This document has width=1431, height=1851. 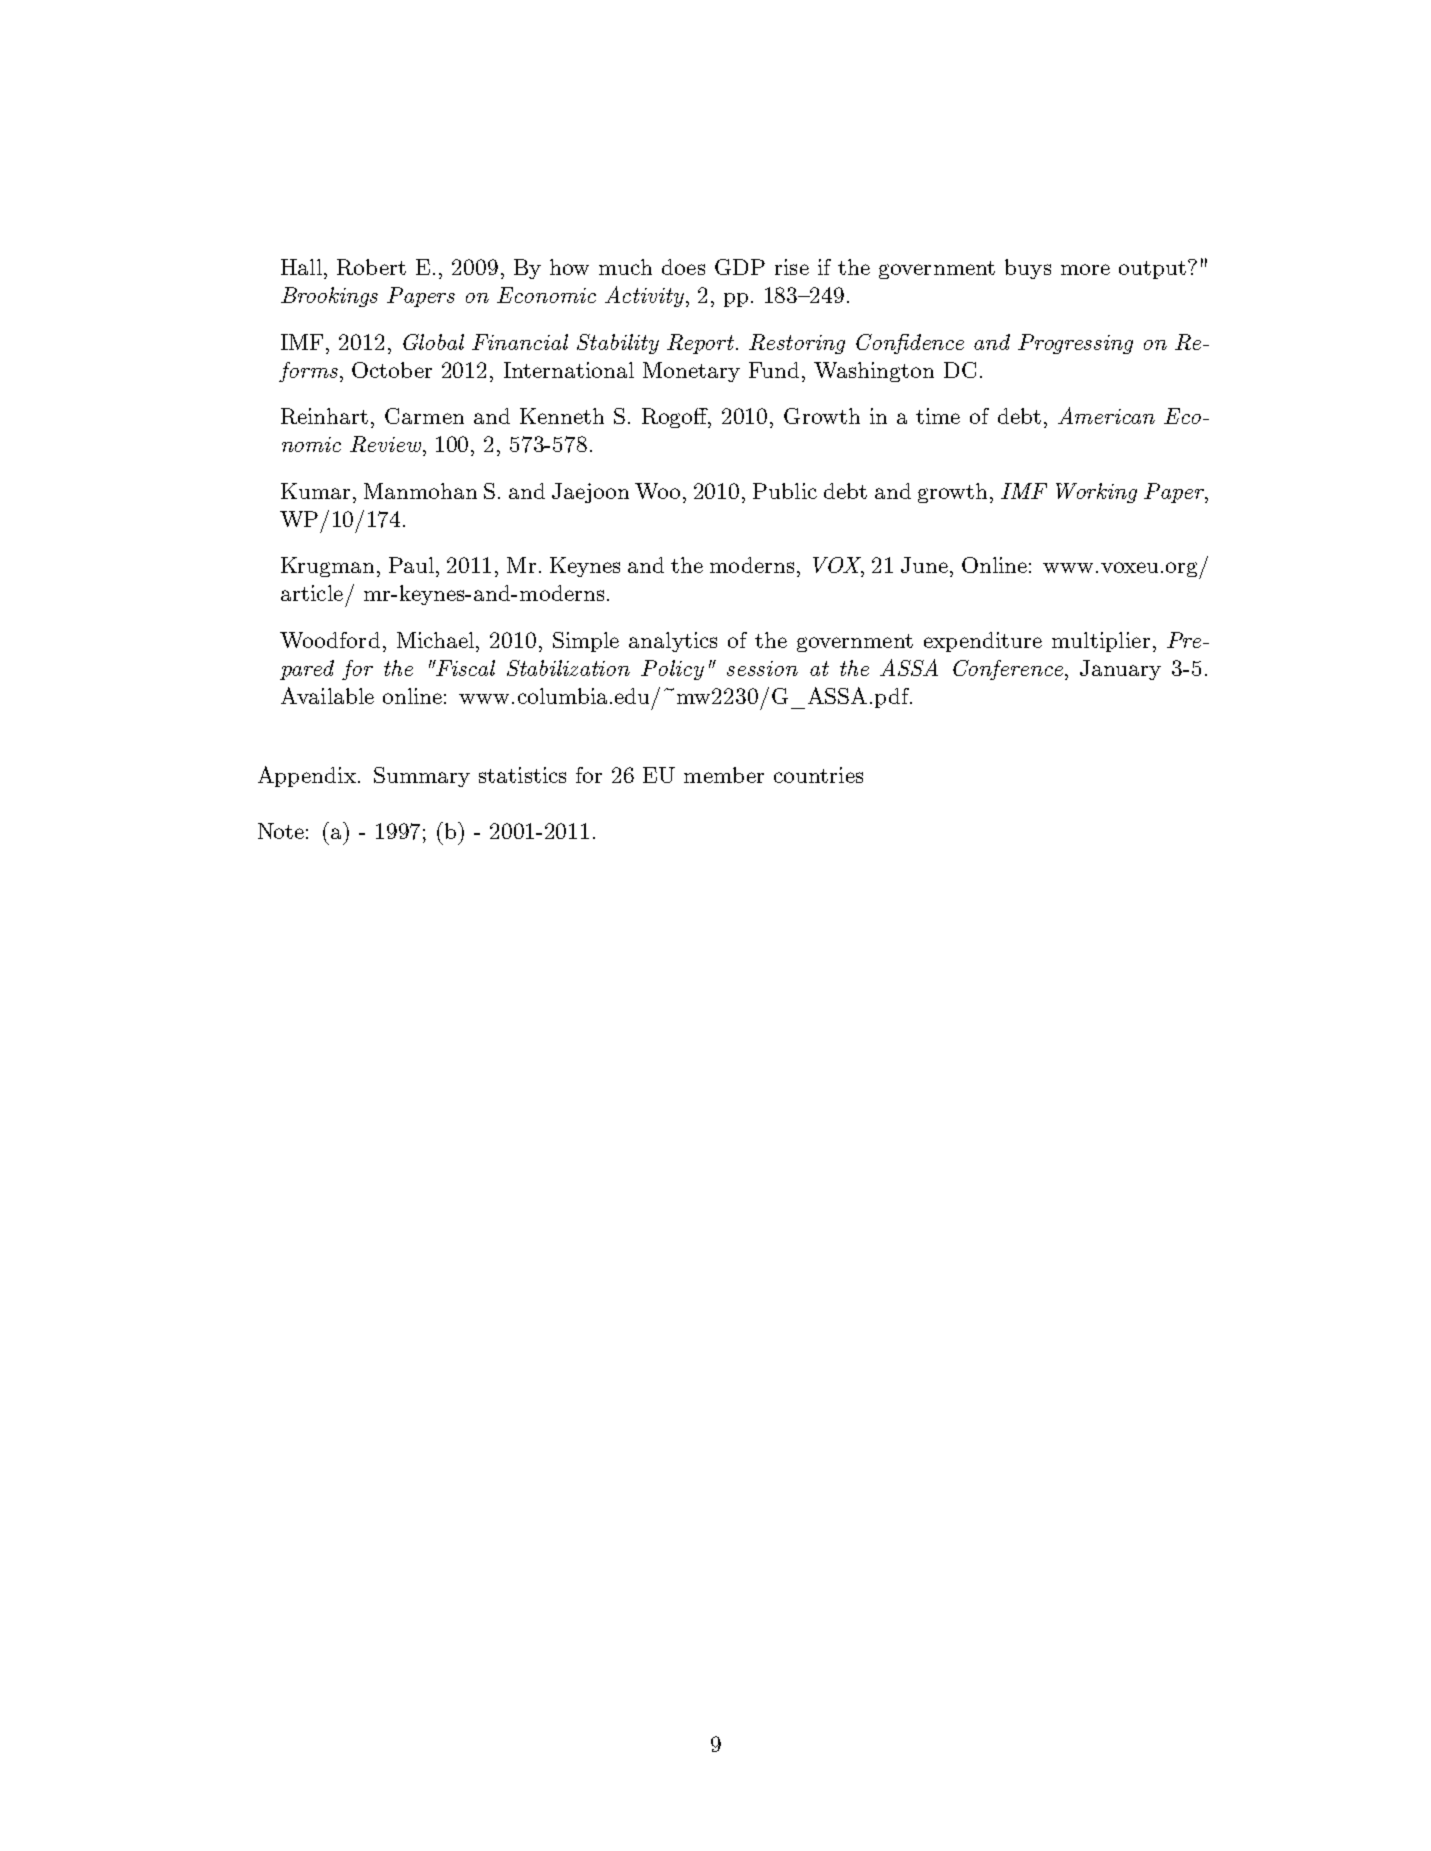 I want to click on countries, so click(x=818, y=775).
